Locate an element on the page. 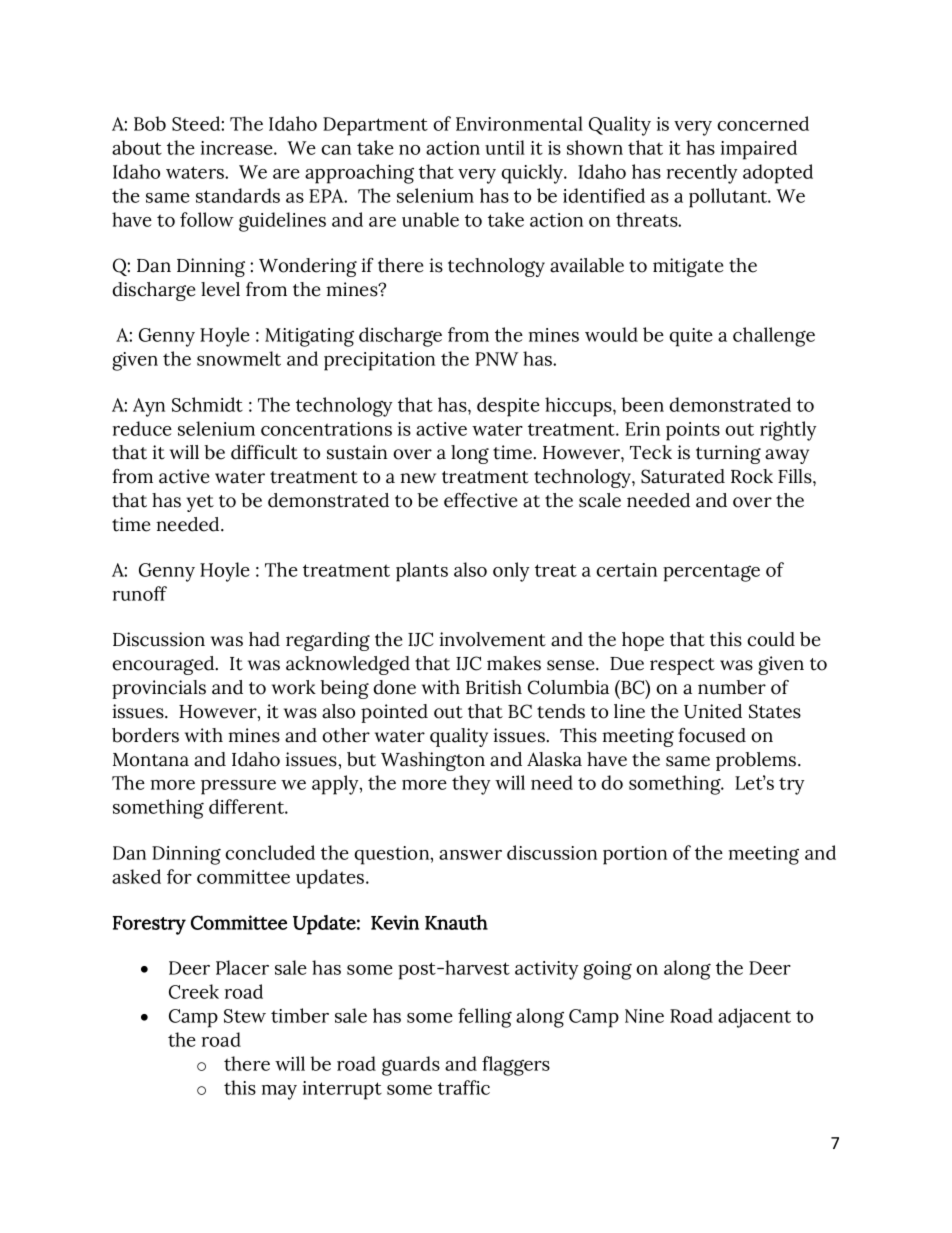  turning is located at coordinates (728, 454).
